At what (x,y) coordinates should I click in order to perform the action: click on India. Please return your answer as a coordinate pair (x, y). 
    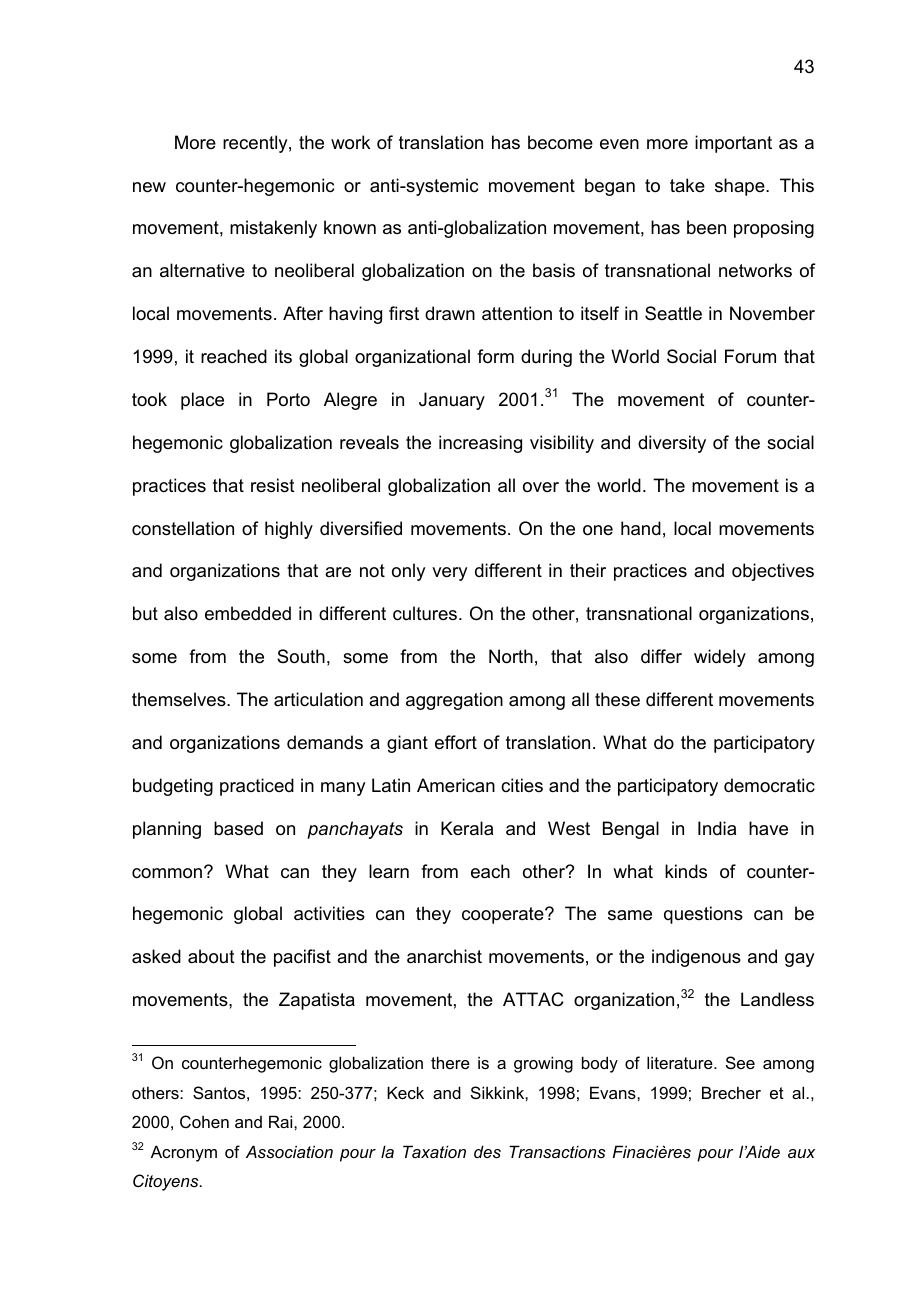
    Looking at the image, I should click on (717, 828).
